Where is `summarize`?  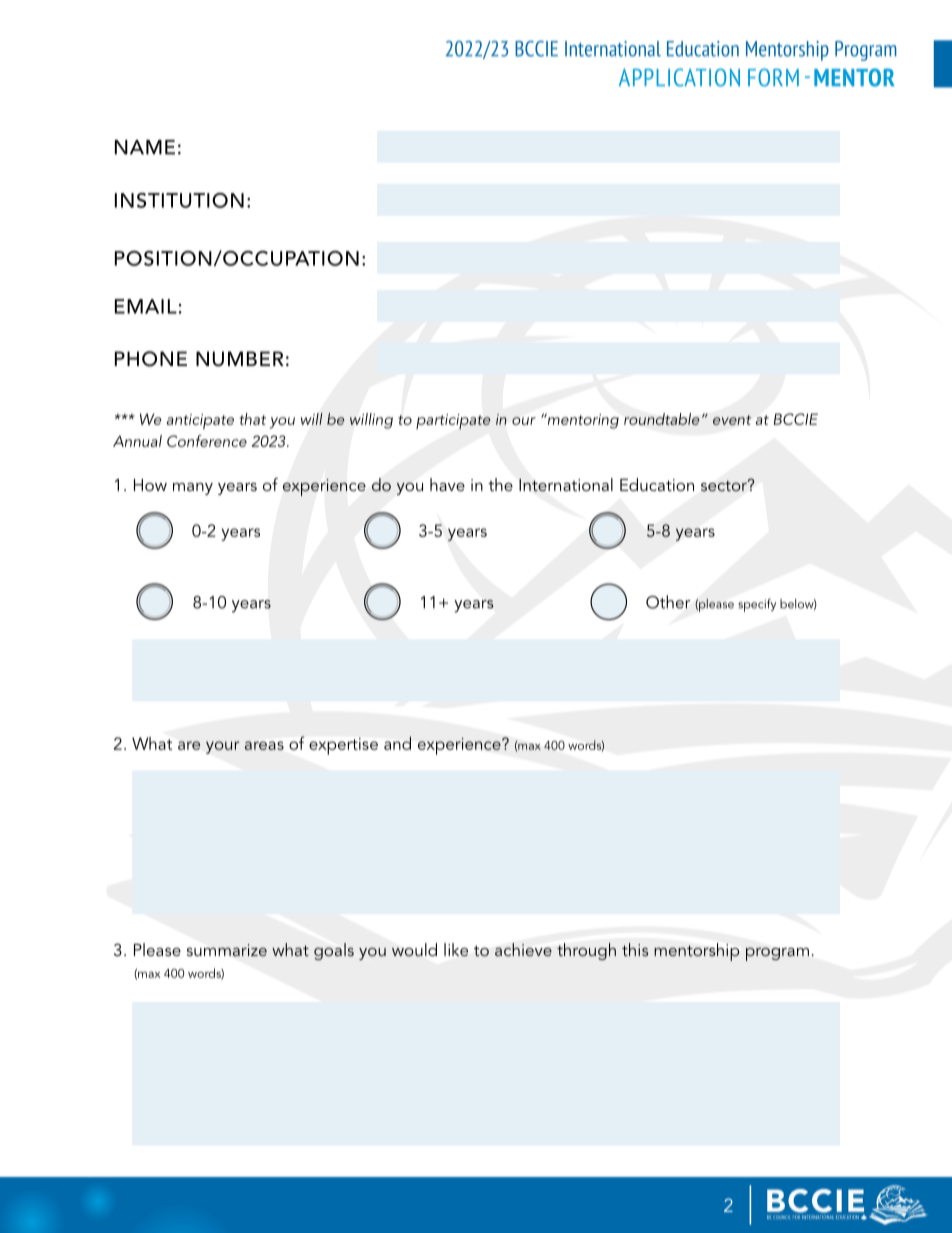
summarize is located at coordinates (227, 950).
